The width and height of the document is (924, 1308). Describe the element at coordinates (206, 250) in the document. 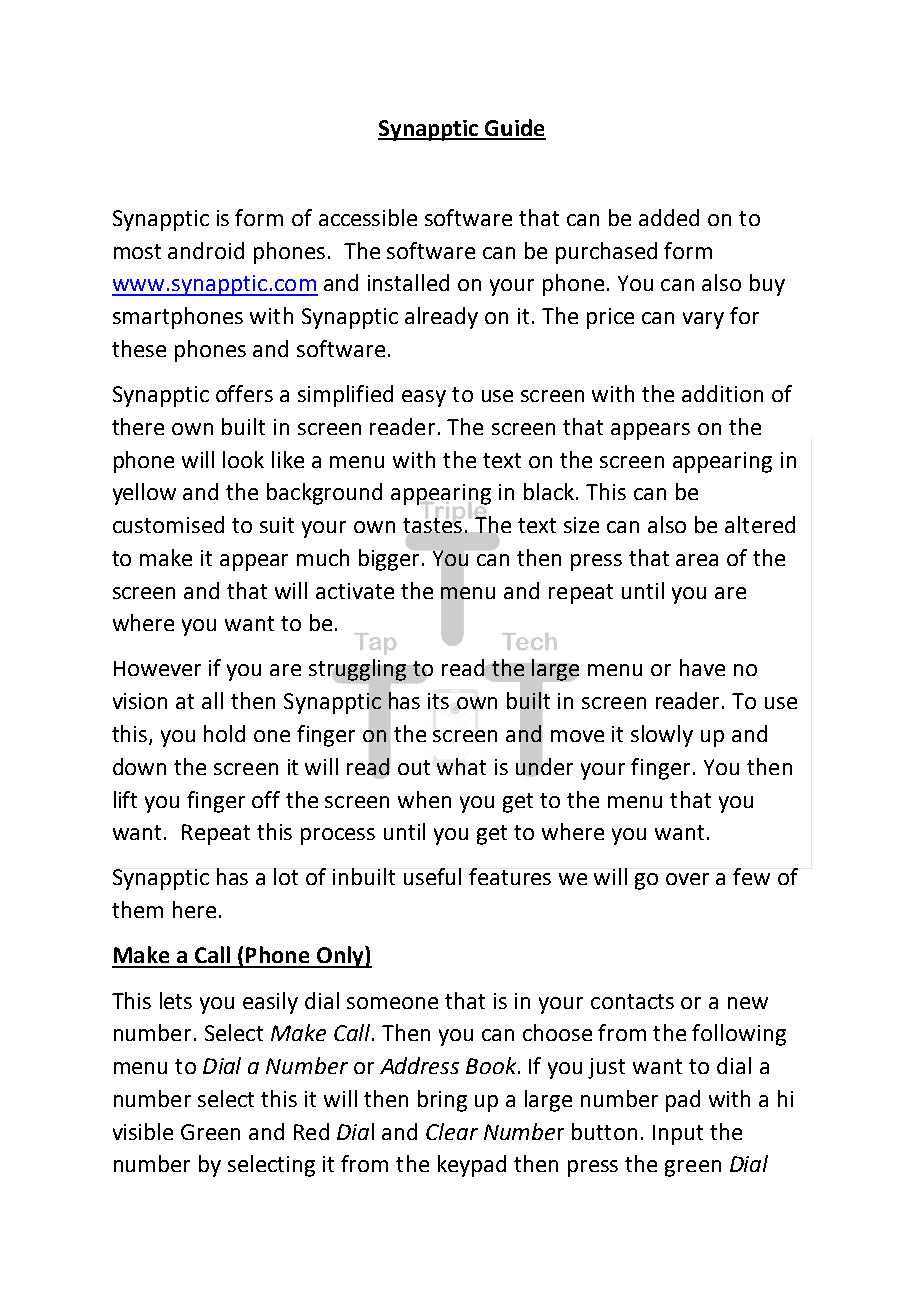

I see `android` at that location.
